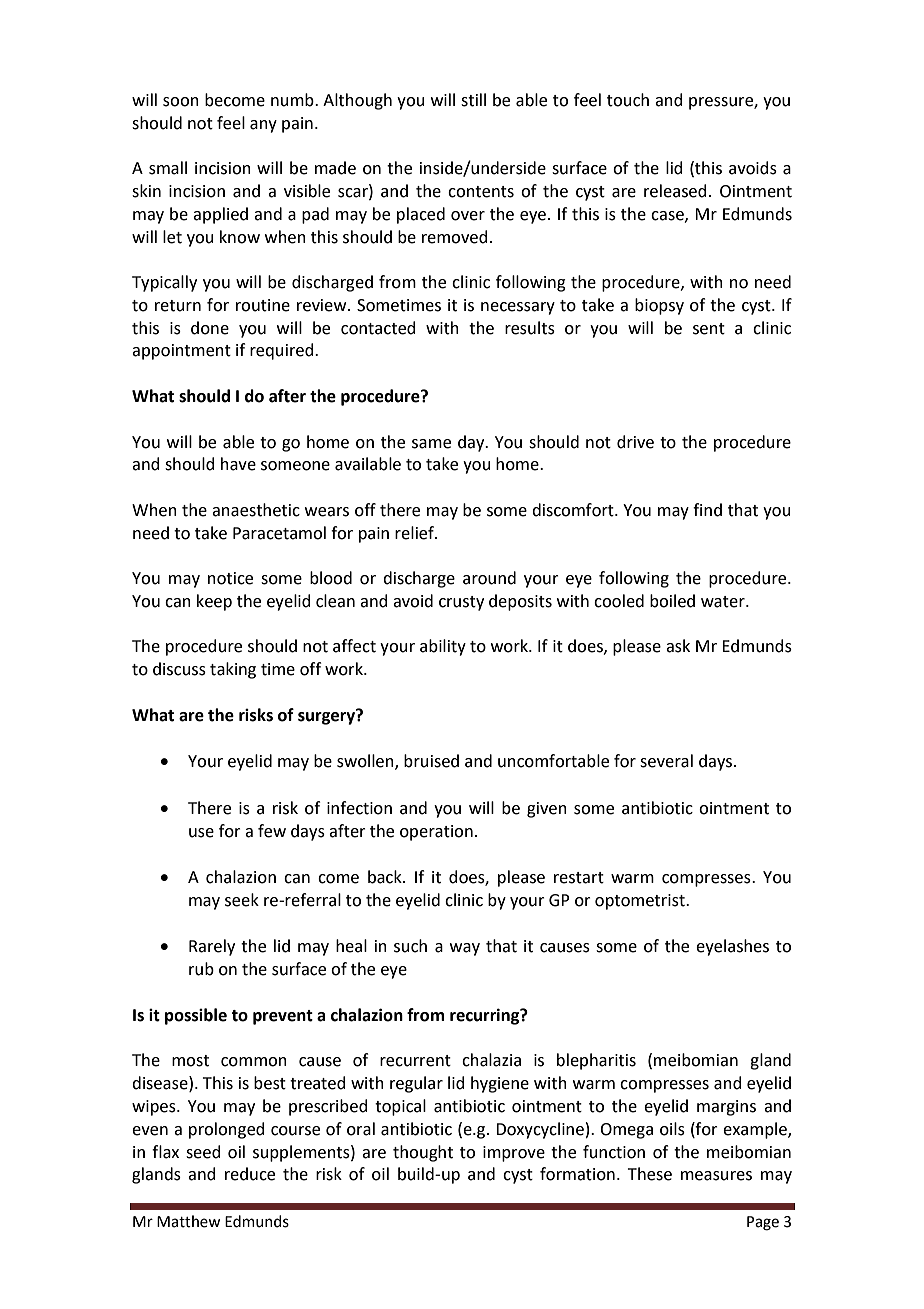  Describe the element at coordinates (250, 1174) in the screenshot. I see `reduce` at that location.
